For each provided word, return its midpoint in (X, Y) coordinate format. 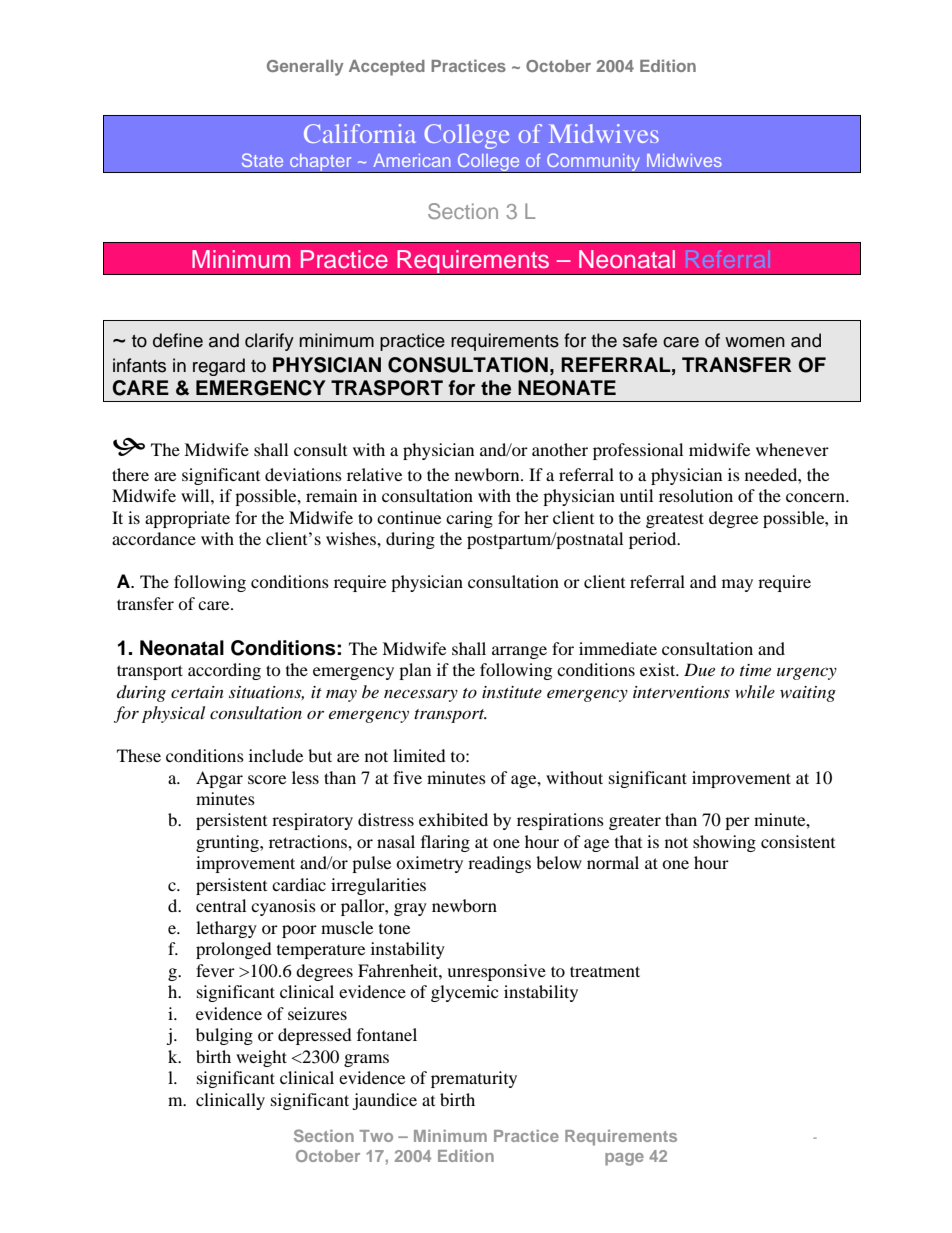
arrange (519, 652)
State (262, 160)
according (224, 671)
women (755, 342)
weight (261, 1058)
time (755, 670)
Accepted (387, 68)
